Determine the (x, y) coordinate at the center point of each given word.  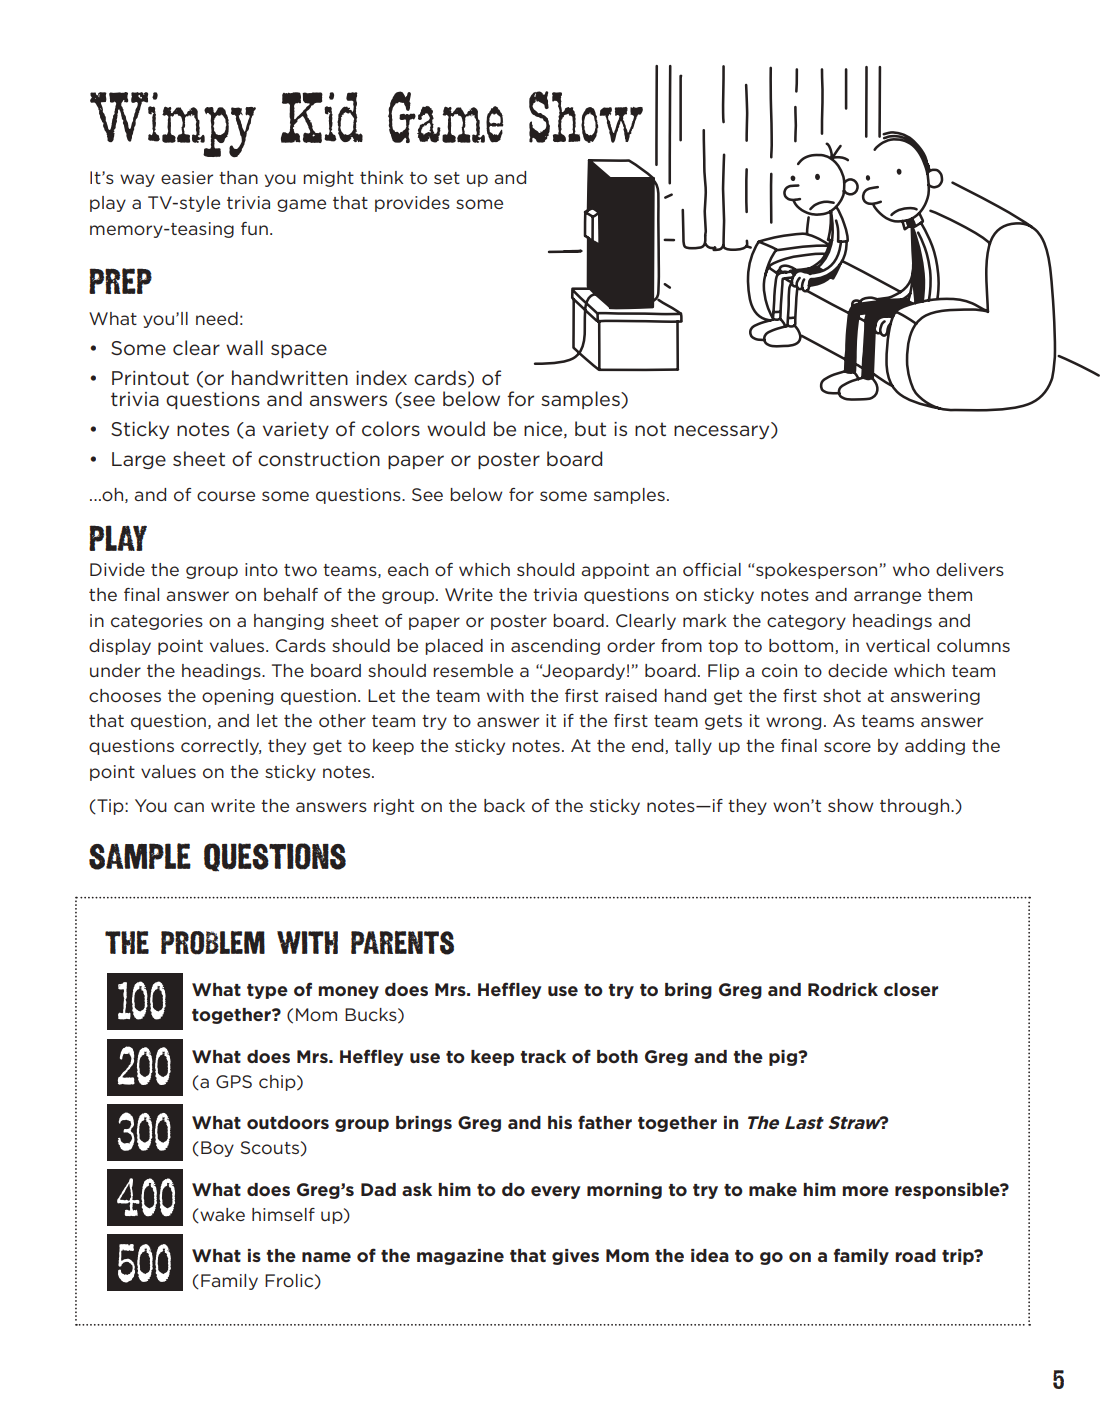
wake (221, 1215)
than (238, 177)
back (504, 805)
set (447, 178)
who (911, 570)
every (555, 1192)
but (590, 428)
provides (412, 204)
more (865, 1191)
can (189, 807)
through (916, 807)
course (226, 496)
